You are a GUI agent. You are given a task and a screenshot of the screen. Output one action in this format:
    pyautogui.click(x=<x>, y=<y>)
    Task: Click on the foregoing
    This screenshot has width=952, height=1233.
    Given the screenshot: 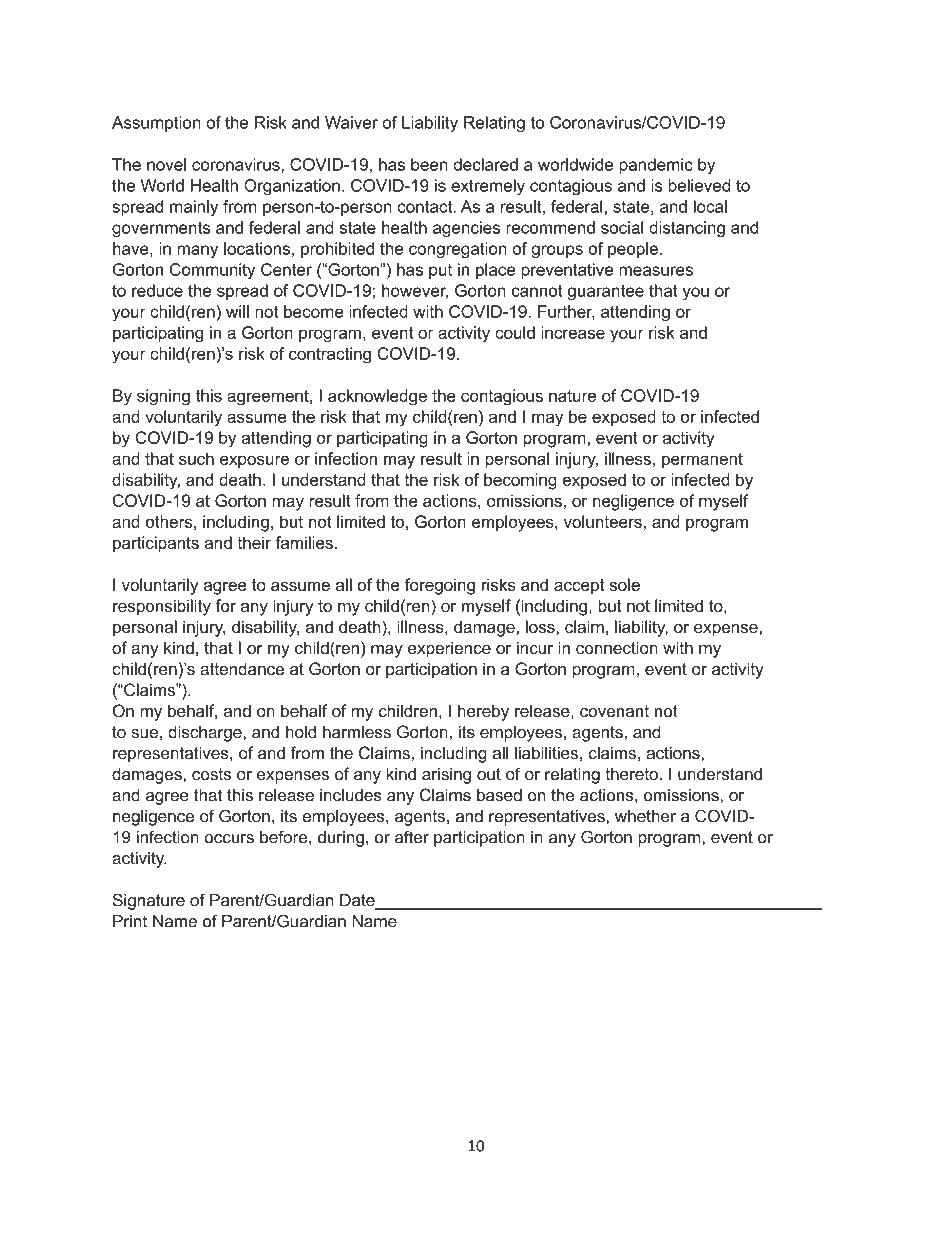 What is the action you would take?
    pyautogui.click(x=440, y=586)
